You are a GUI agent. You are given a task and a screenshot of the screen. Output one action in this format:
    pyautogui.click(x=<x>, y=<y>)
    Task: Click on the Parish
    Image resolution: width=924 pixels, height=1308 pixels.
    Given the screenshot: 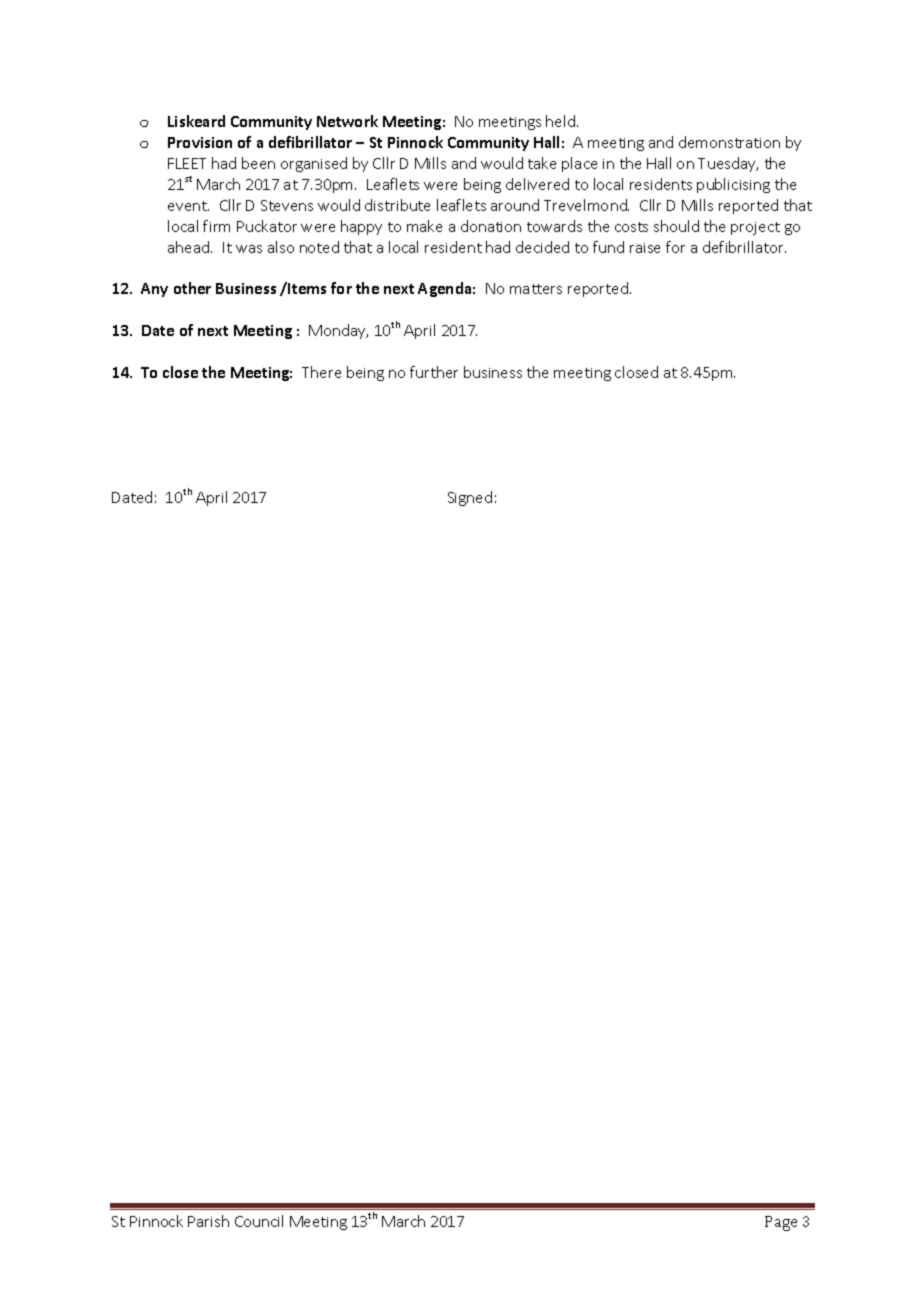 What is the action you would take?
    pyautogui.click(x=208, y=1221)
